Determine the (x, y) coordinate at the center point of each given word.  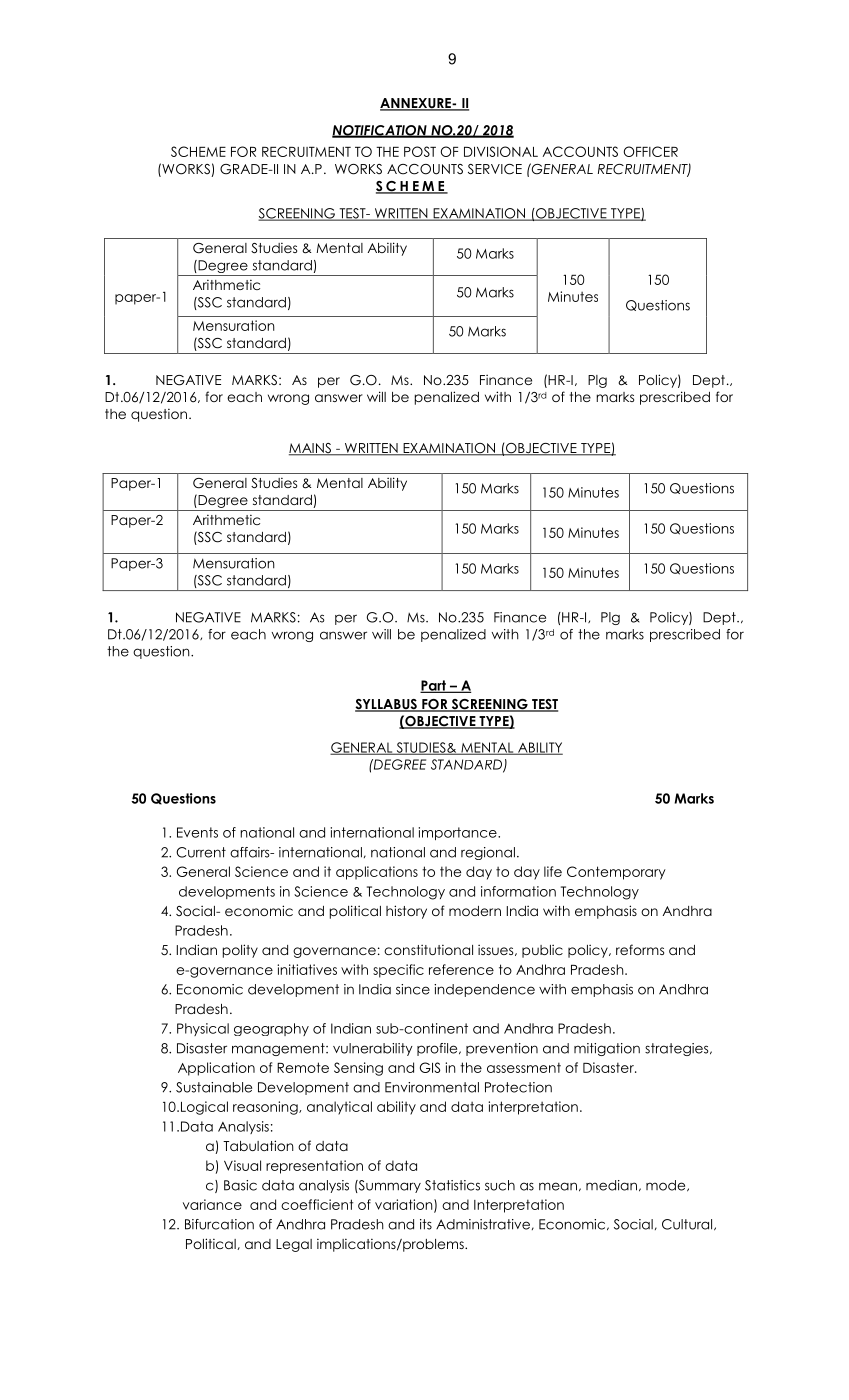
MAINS (311, 449)
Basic (240, 1185)
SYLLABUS (387, 705)
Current (201, 852)
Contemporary (616, 873)
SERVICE (495, 169)
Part (434, 686)
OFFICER (651, 151)
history (406, 912)
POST (420, 151)
